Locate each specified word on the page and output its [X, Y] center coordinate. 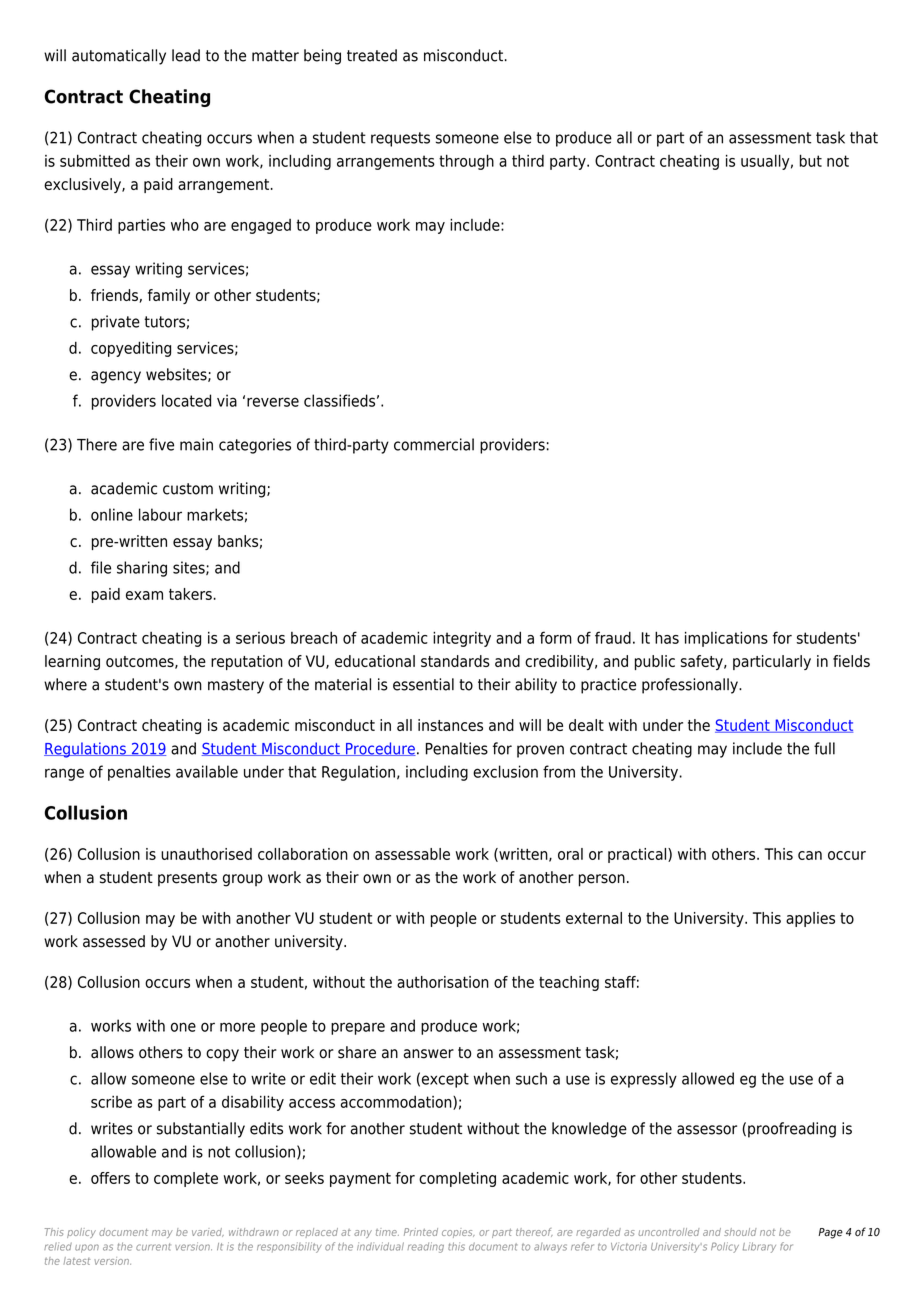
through [466, 162]
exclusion [505, 771]
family [169, 296]
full [824, 748]
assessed [114, 941]
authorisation [443, 982]
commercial [434, 444]
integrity [462, 639]
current [153, 1247]
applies [810, 919]
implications [726, 639]
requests [400, 139]
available [207, 771]
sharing [142, 569]
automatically [119, 57]
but [811, 160]
